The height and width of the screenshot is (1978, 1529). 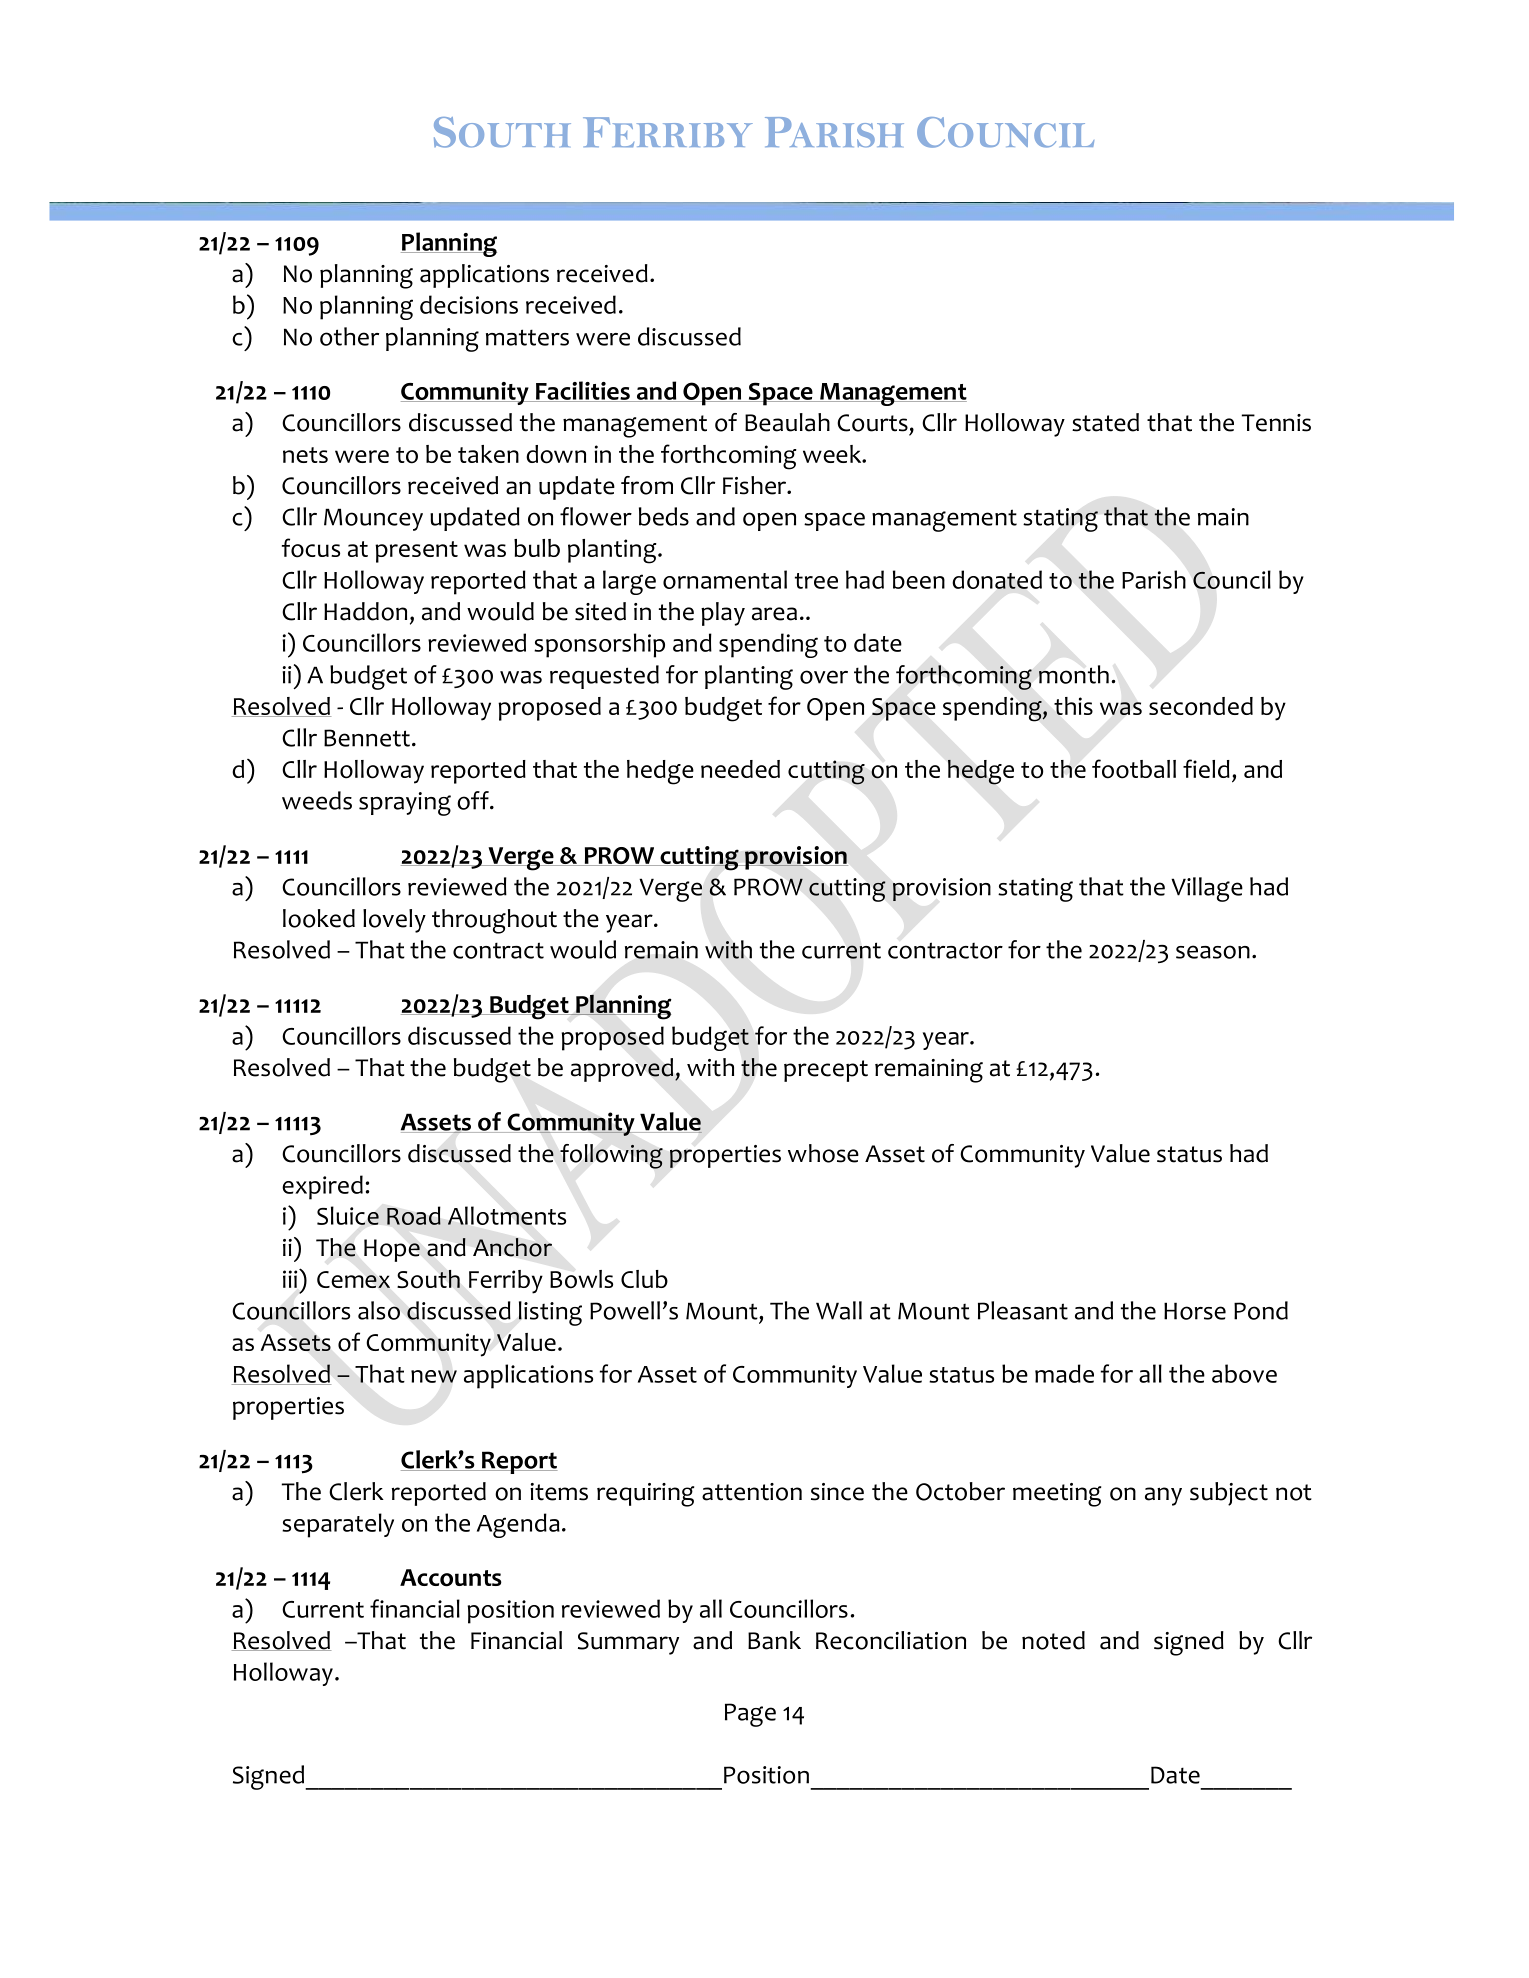 What do you see at coordinates (1105, 422) in the screenshot?
I see `stated` at bounding box center [1105, 422].
